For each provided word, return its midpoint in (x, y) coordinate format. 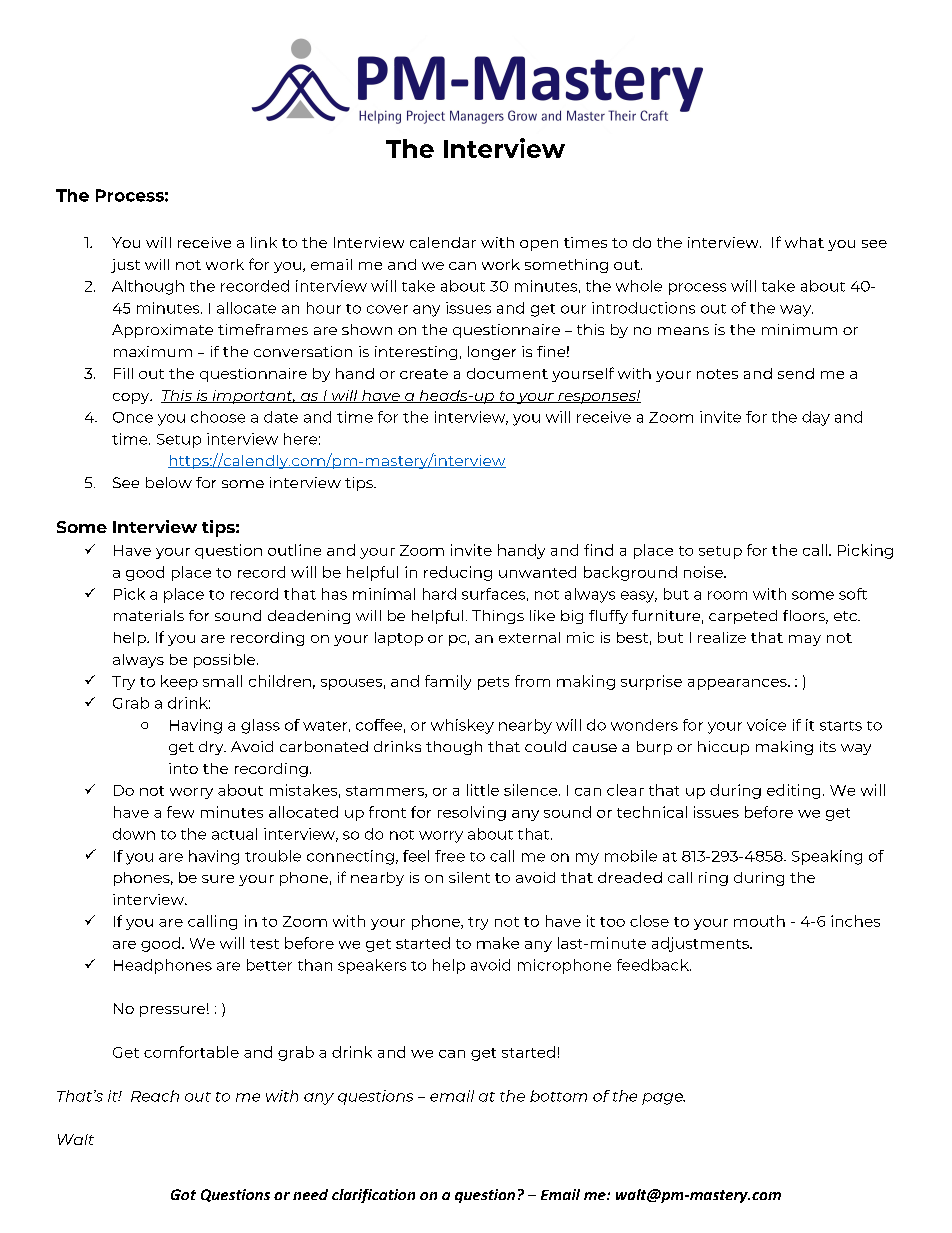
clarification (373, 1196)
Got (183, 1194)
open (539, 245)
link (264, 242)
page (663, 1099)
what (804, 242)
